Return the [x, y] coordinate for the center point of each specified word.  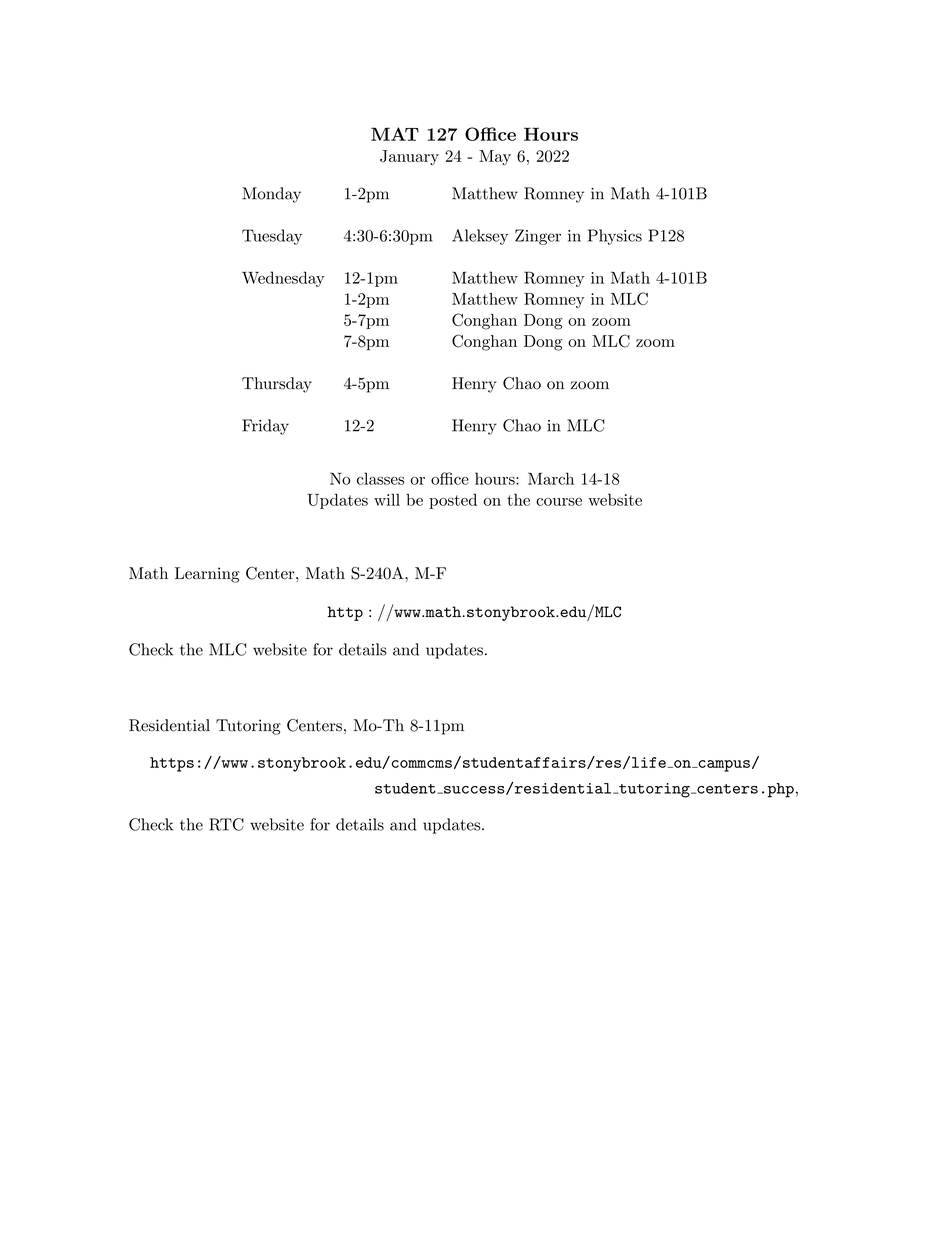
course [559, 502]
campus [723, 766]
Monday [271, 195]
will [387, 499]
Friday [265, 427]
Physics [615, 237]
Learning [207, 575]
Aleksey [480, 237]
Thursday [277, 385]
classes [380, 478]
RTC [226, 824]
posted [453, 501]
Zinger [538, 237]
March [551, 478]
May [495, 158]
